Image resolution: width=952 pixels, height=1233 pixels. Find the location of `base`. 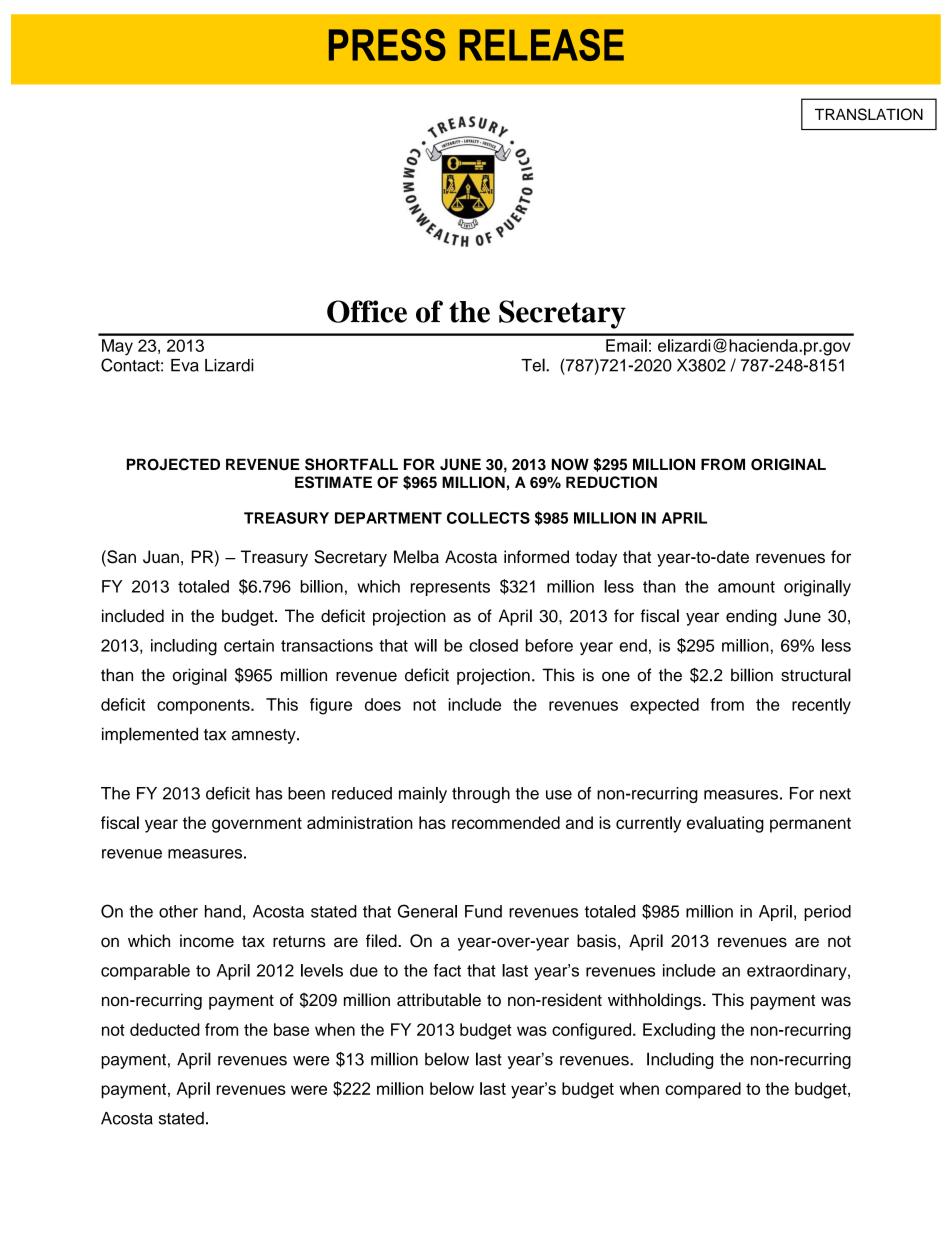

base is located at coordinates (291, 1029).
